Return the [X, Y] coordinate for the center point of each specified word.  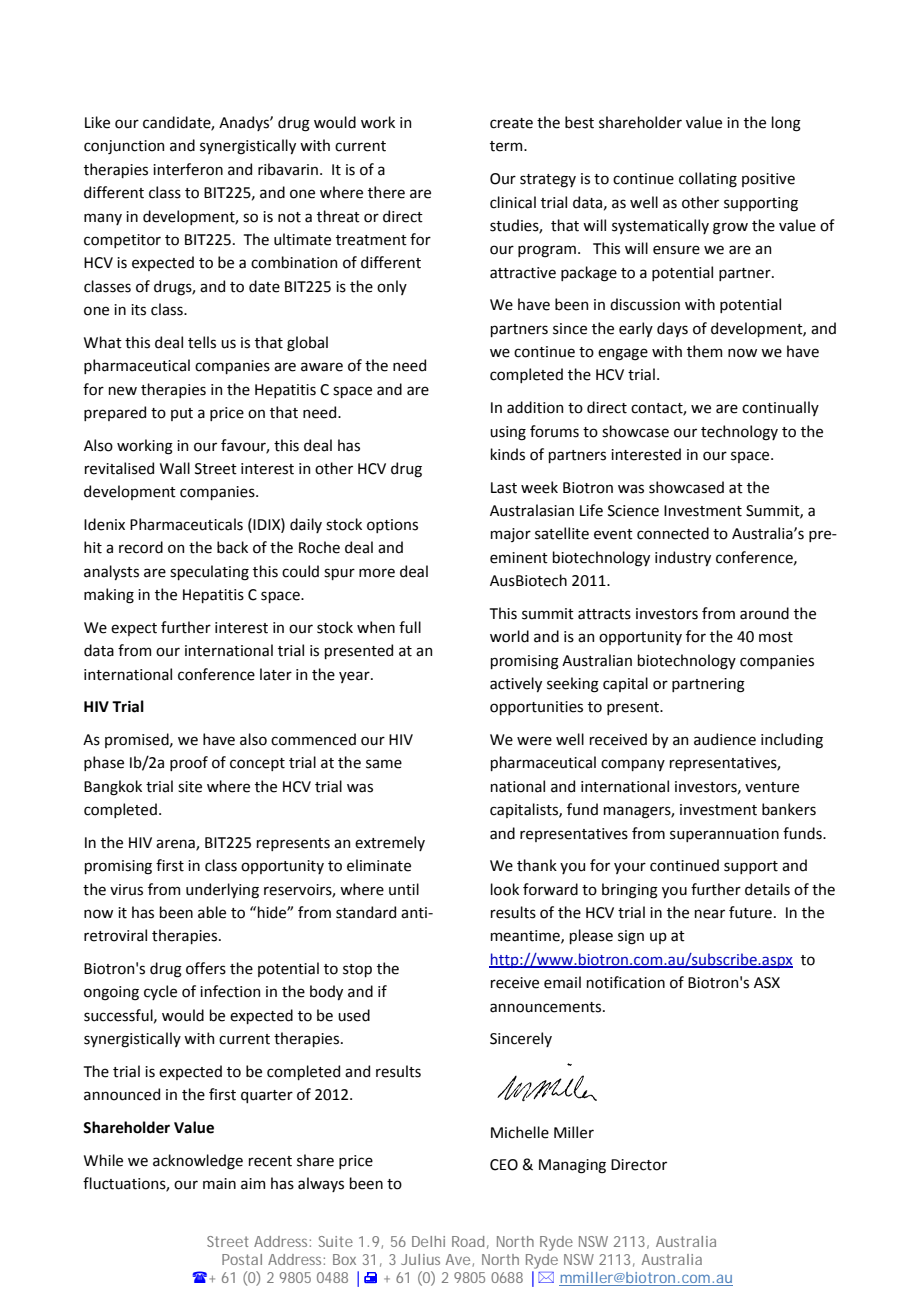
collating [708, 180]
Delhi [428, 1241]
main [219, 1184]
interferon [188, 169]
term [507, 146]
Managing [572, 1166]
